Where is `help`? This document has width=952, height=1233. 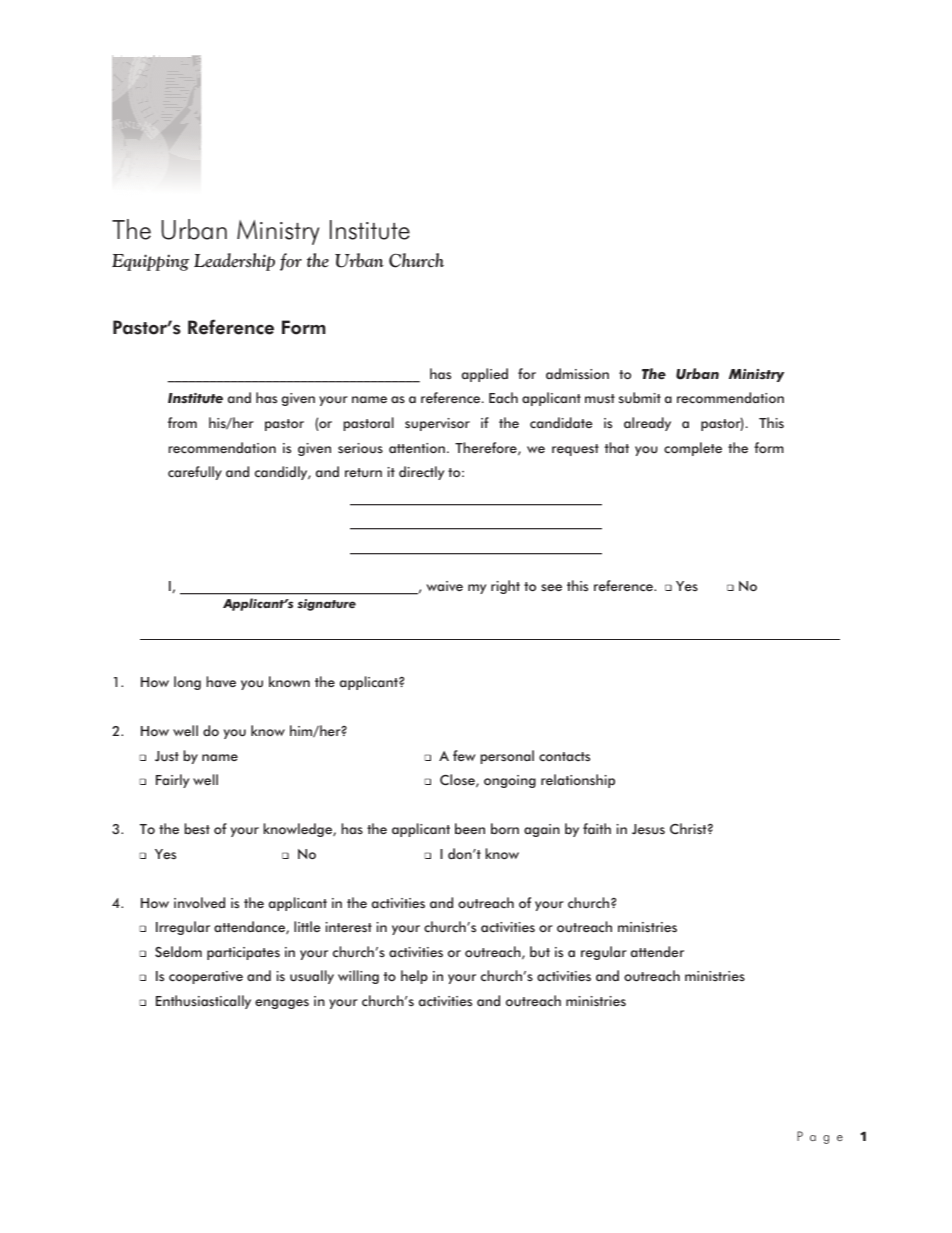
help is located at coordinates (414, 977).
